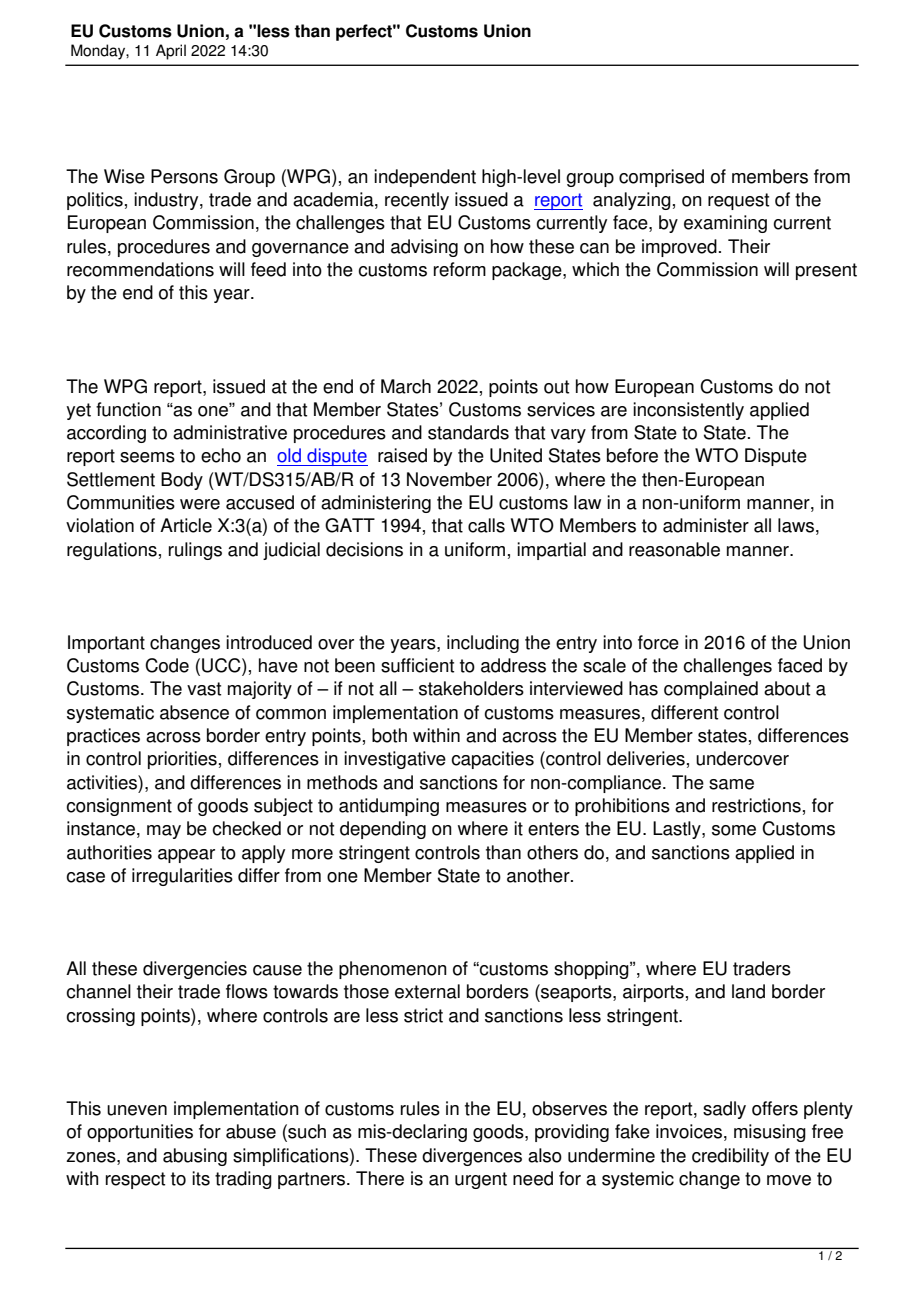  I want to click on force, so click(658, 642).
